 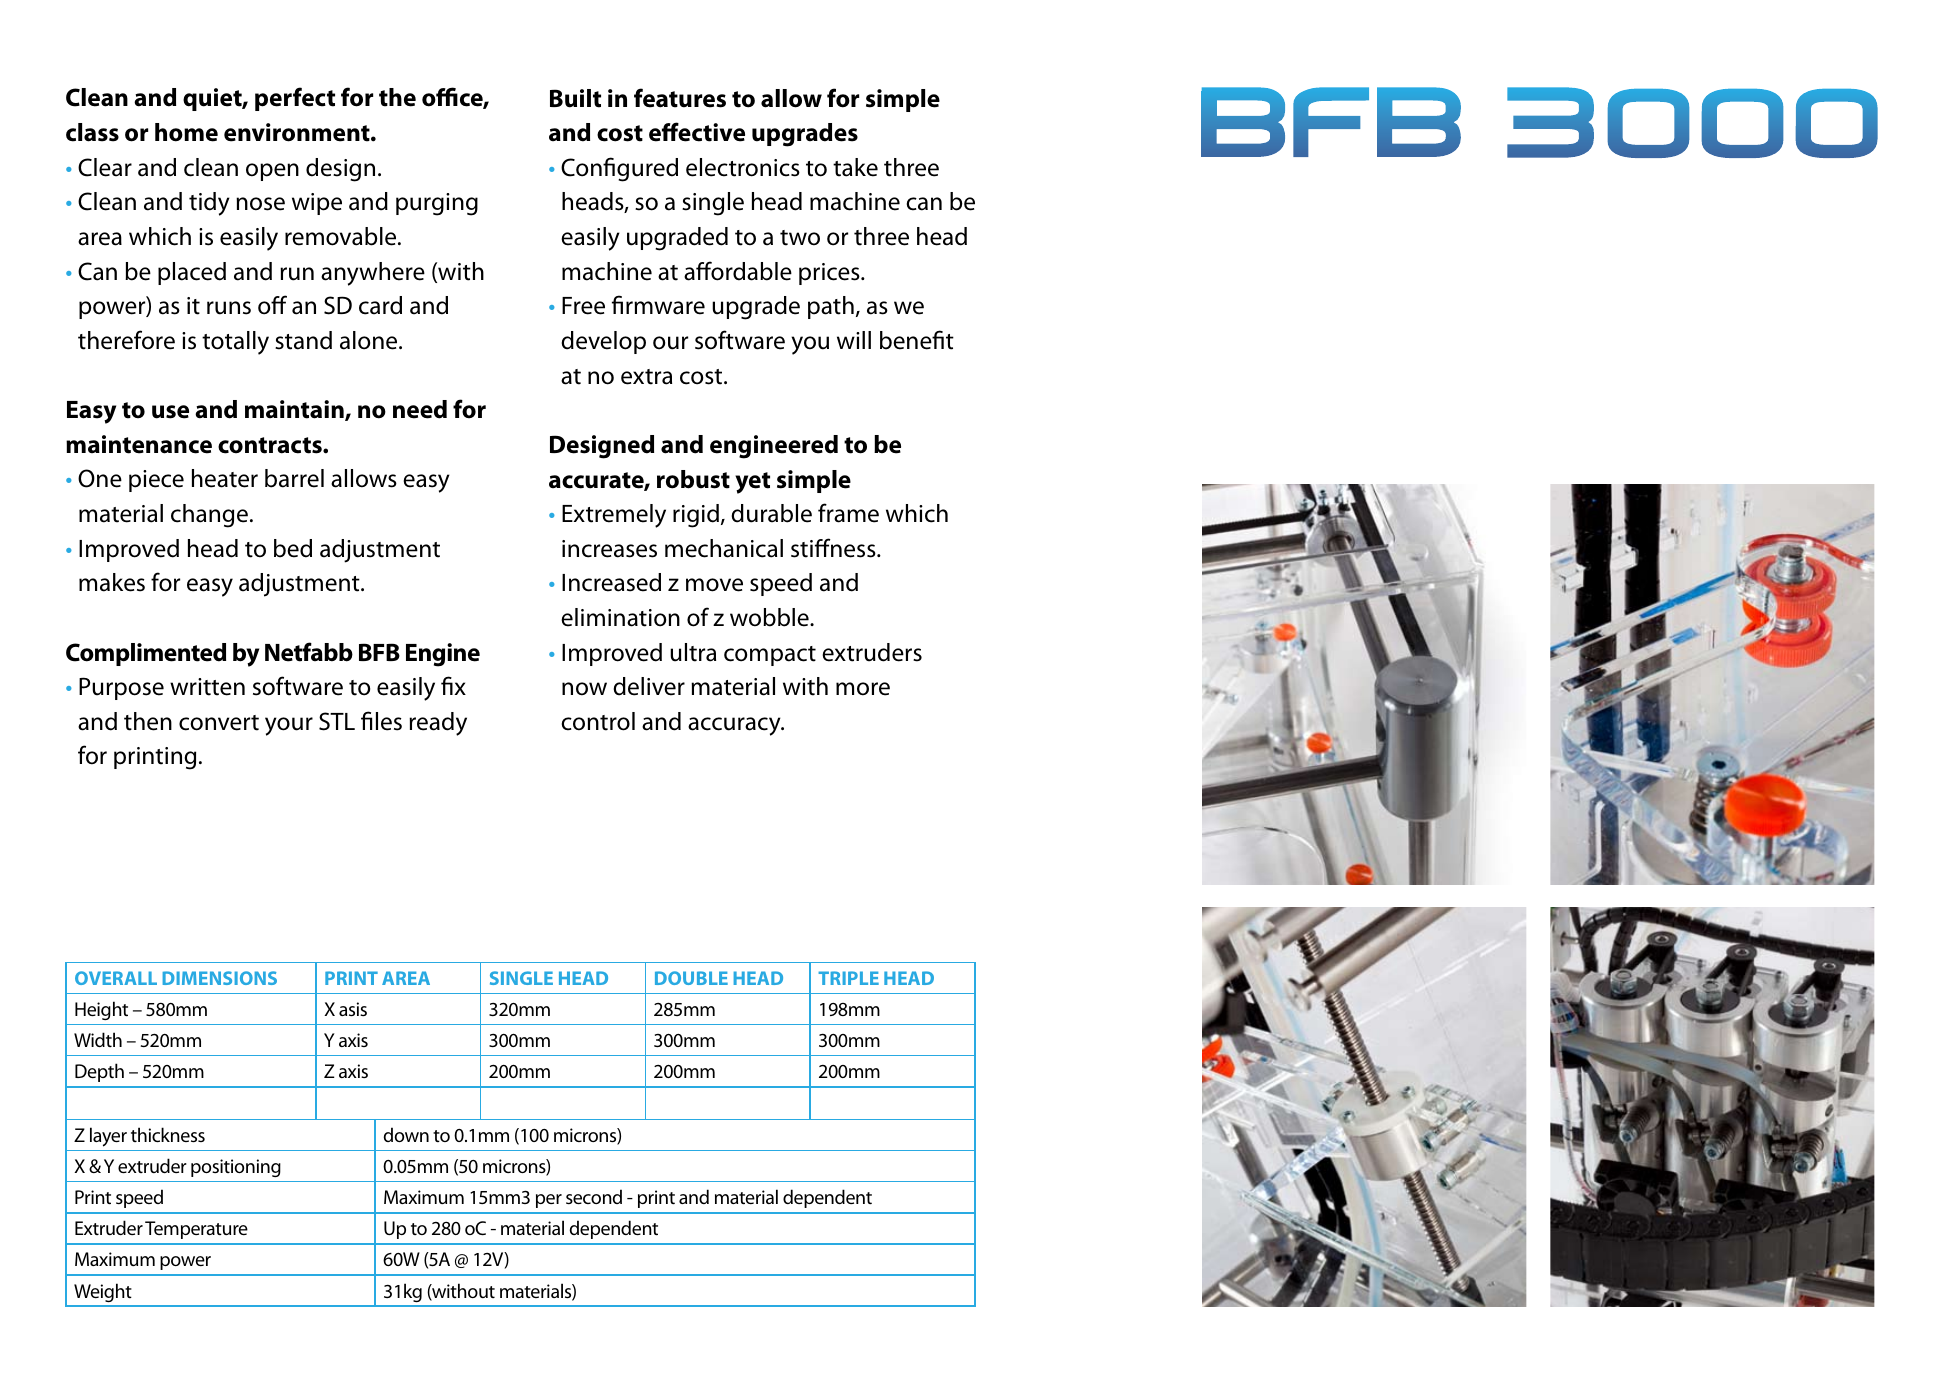 What do you see at coordinates (196, 1230) in the screenshot?
I see `Temperature` at bounding box center [196, 1230].
